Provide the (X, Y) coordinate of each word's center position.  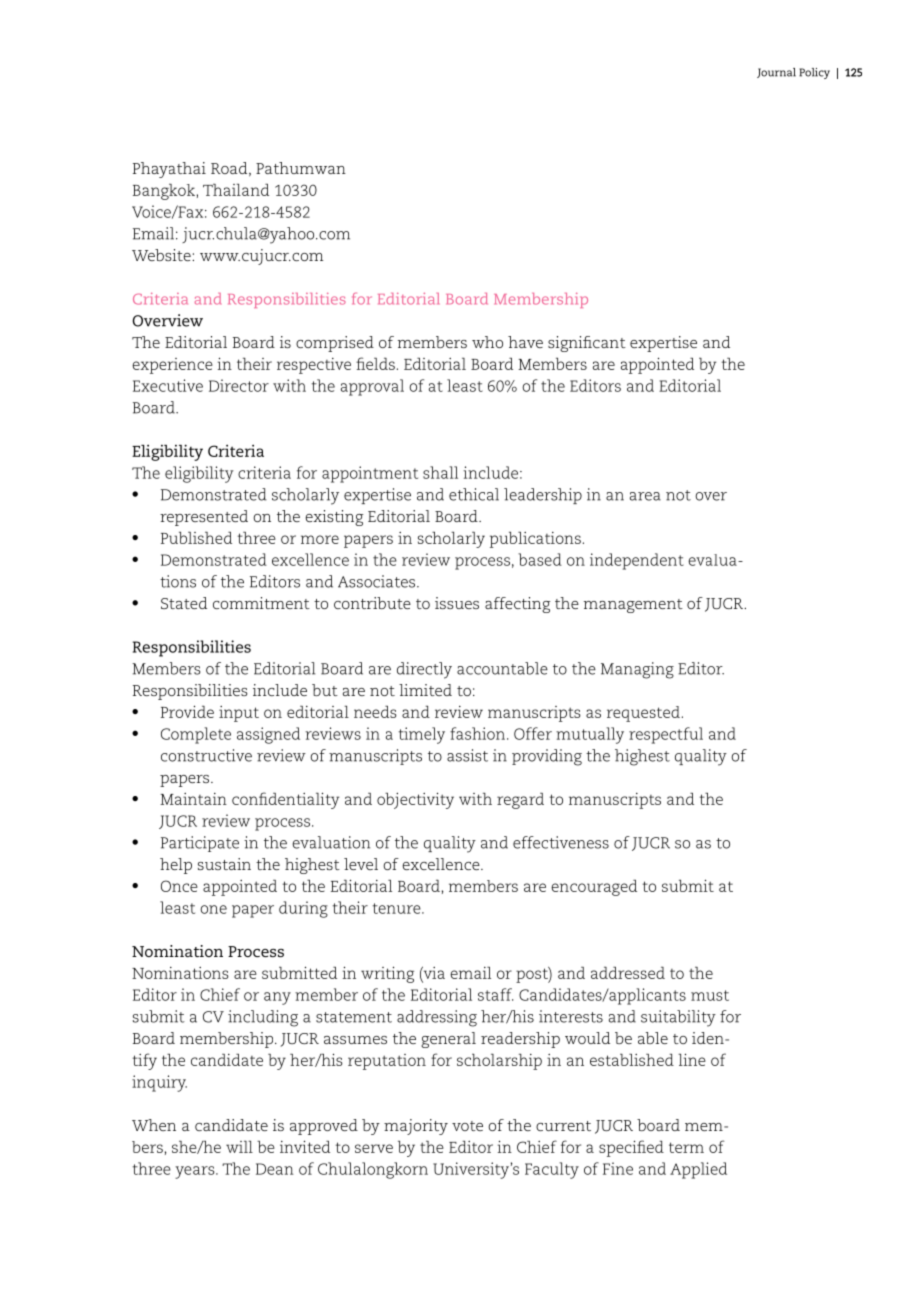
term (686, 1147)
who (487, 342)
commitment (261, 603)
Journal (776, 73)
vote (467, 1126)
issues (457, 603)
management (633, 606)
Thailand (236, 190)
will (239, 1147)
